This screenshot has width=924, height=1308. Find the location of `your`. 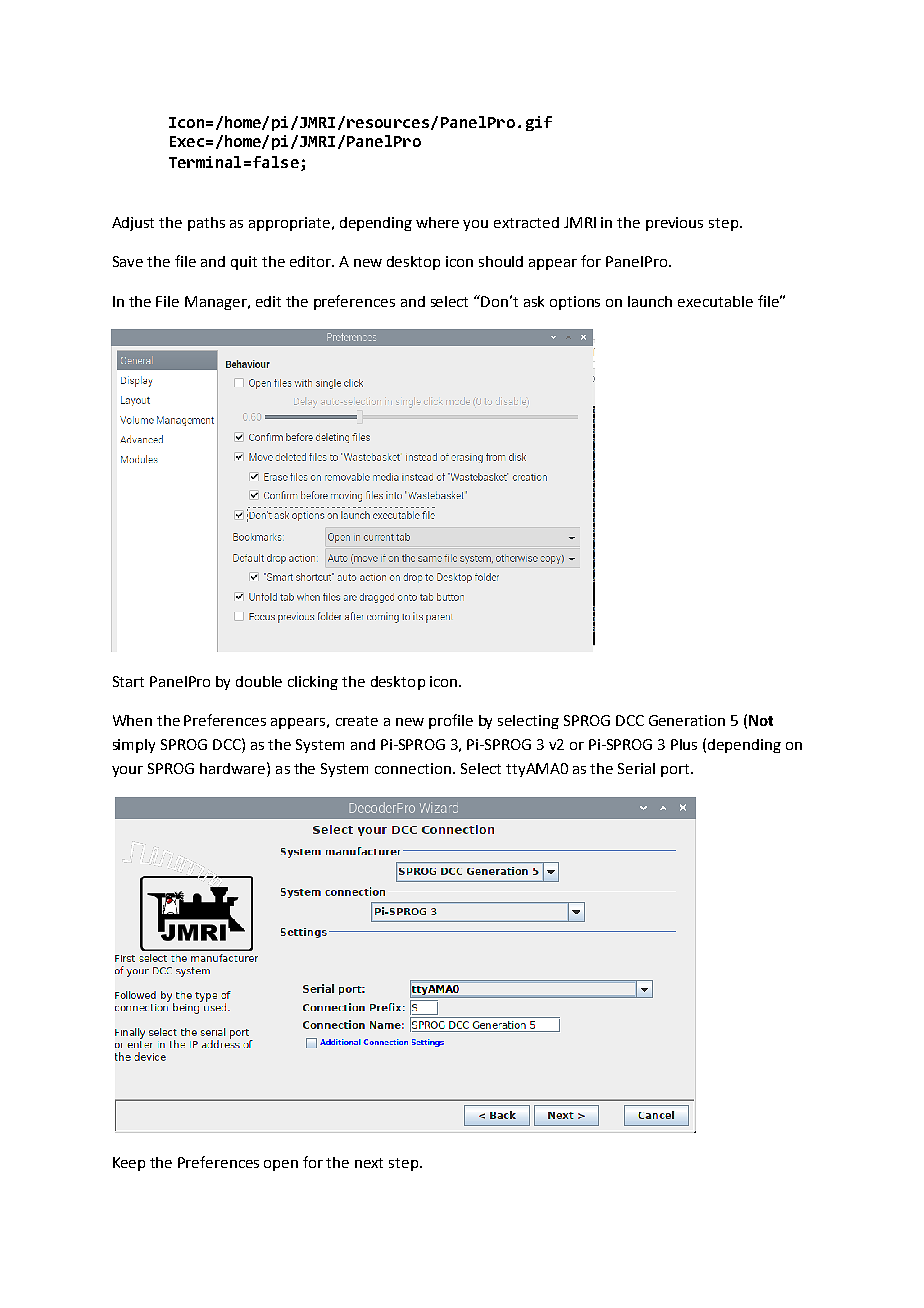

your is located at coordinates (127, 771).
